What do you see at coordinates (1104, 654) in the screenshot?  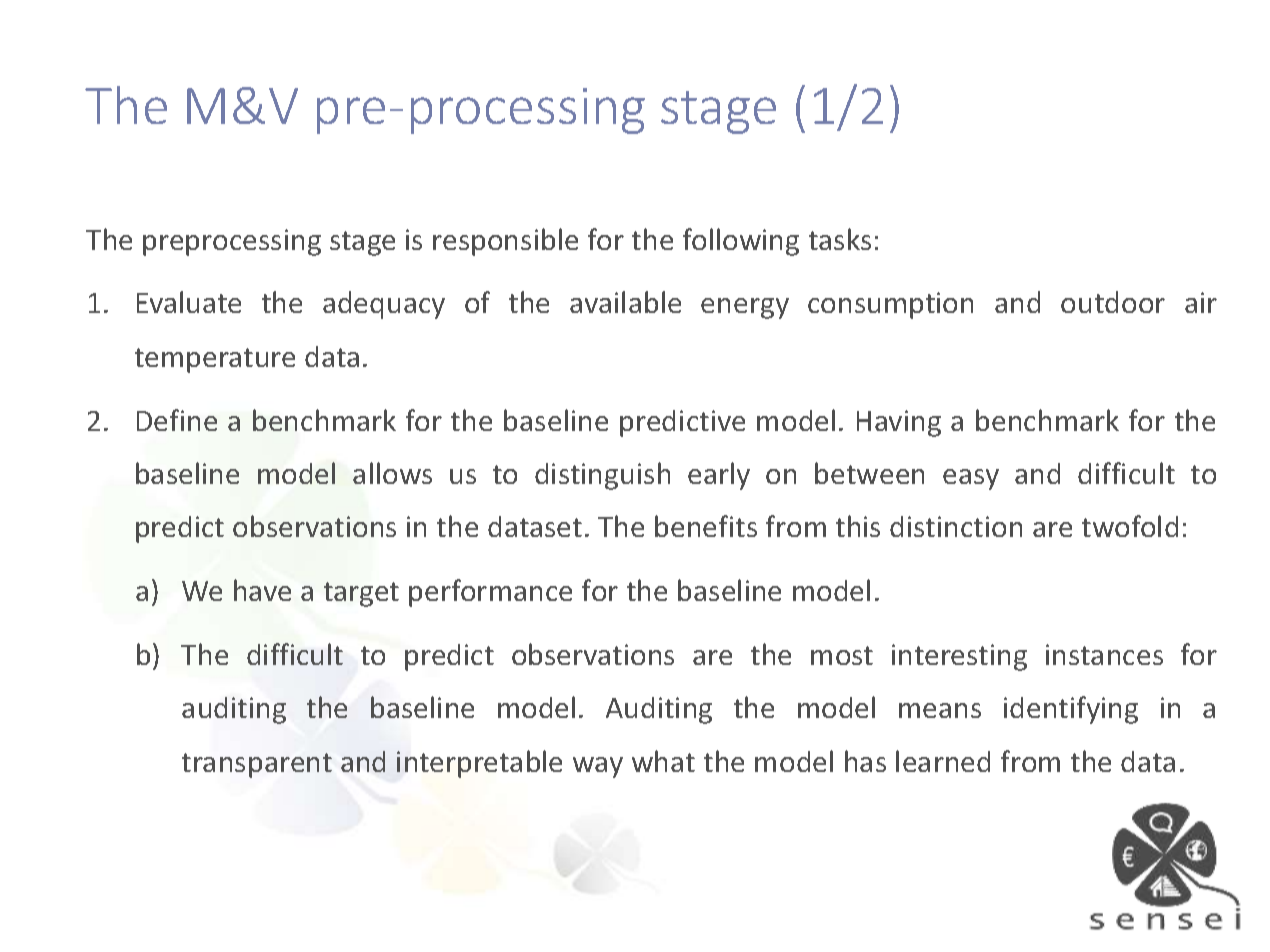 I see `instances` at bounding box center [1104, 654].
